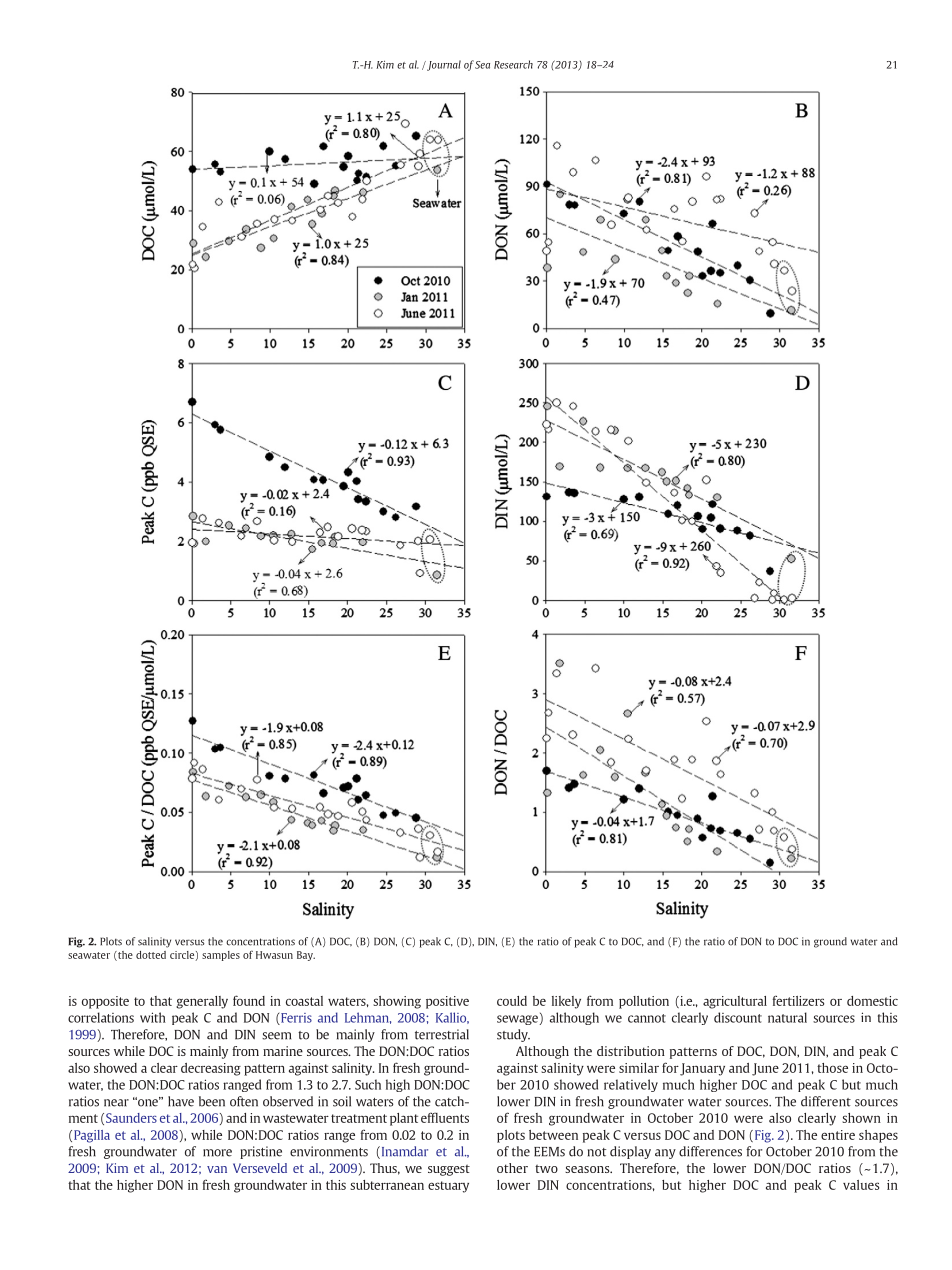 The height and width of the image is (1270, 952). What do you see at coordinates (513, 64) in the image?
I see `Research` at bounding box center [513, 64].
